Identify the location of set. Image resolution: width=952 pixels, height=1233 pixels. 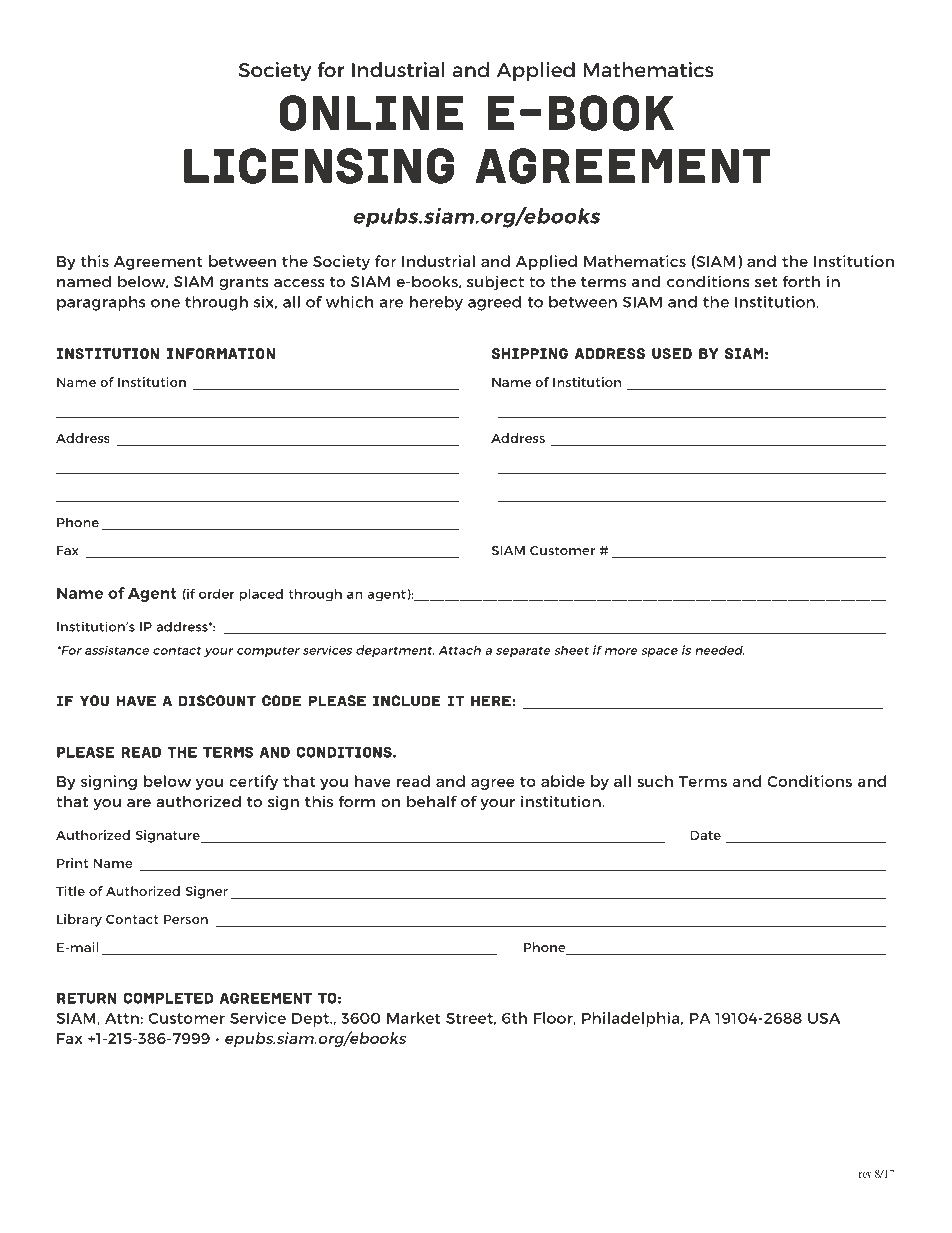
(766, 282).
